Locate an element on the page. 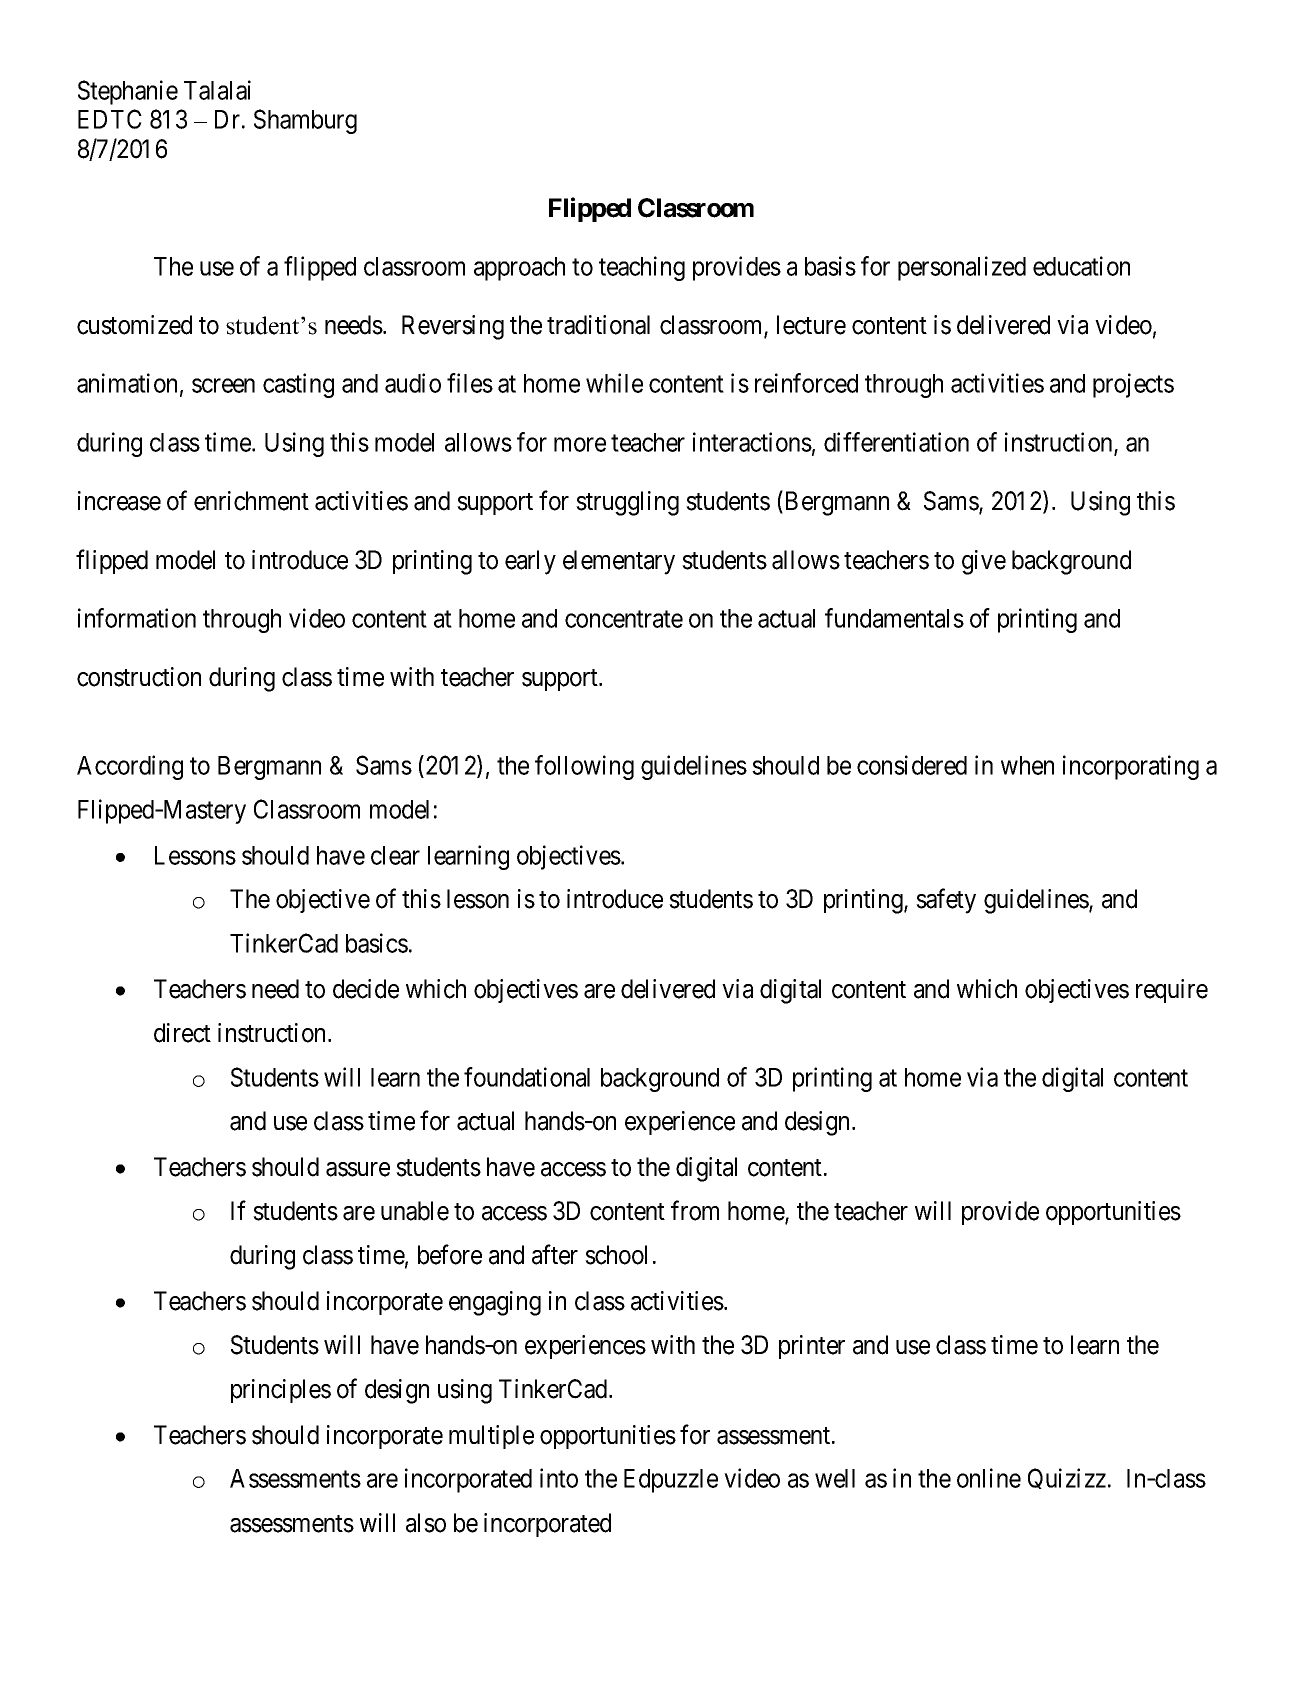 The image size is (1301, 1684). direct is located at coordinates (182, 1033).
